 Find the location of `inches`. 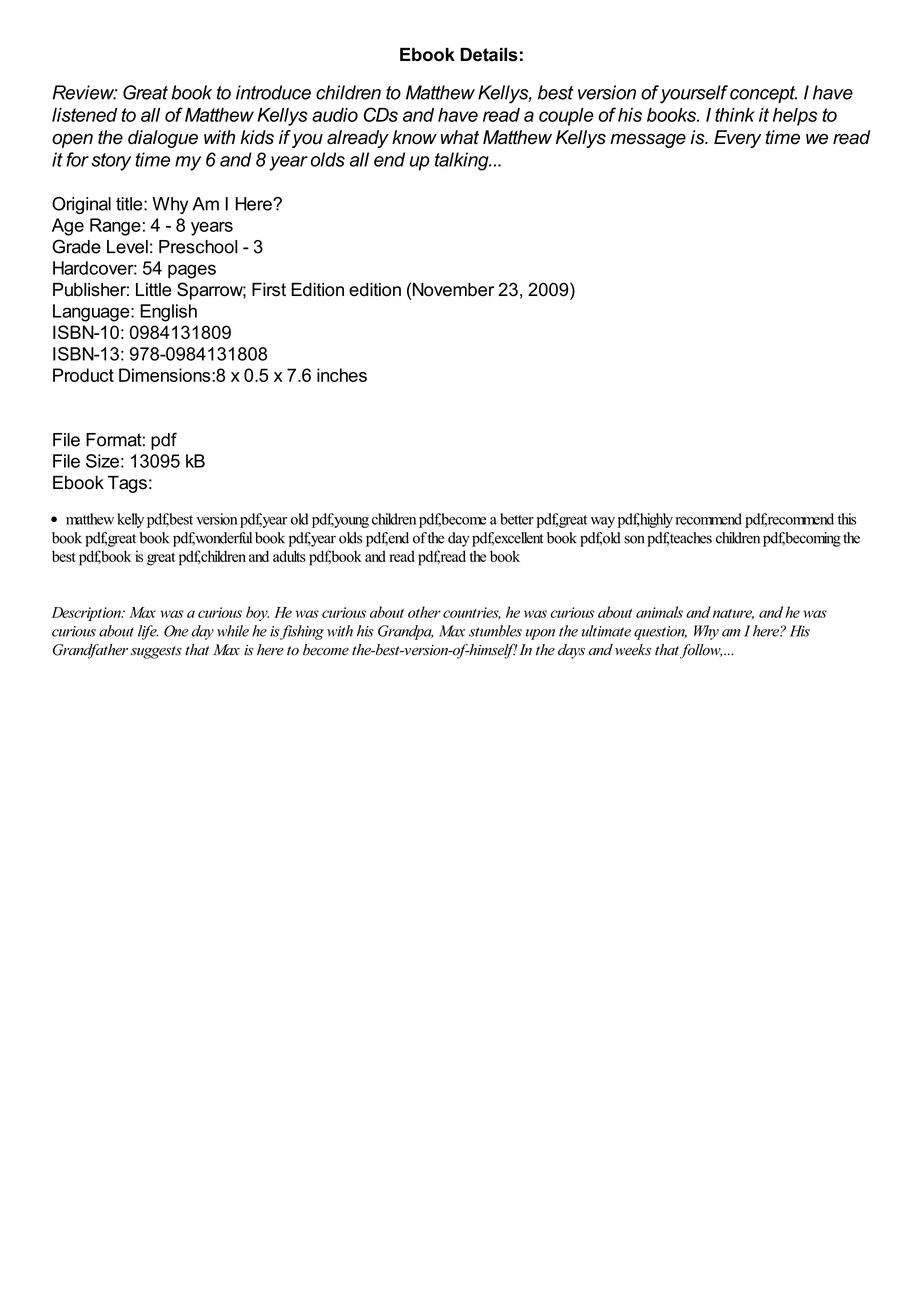

inches is located at coordinates (342, 375).
